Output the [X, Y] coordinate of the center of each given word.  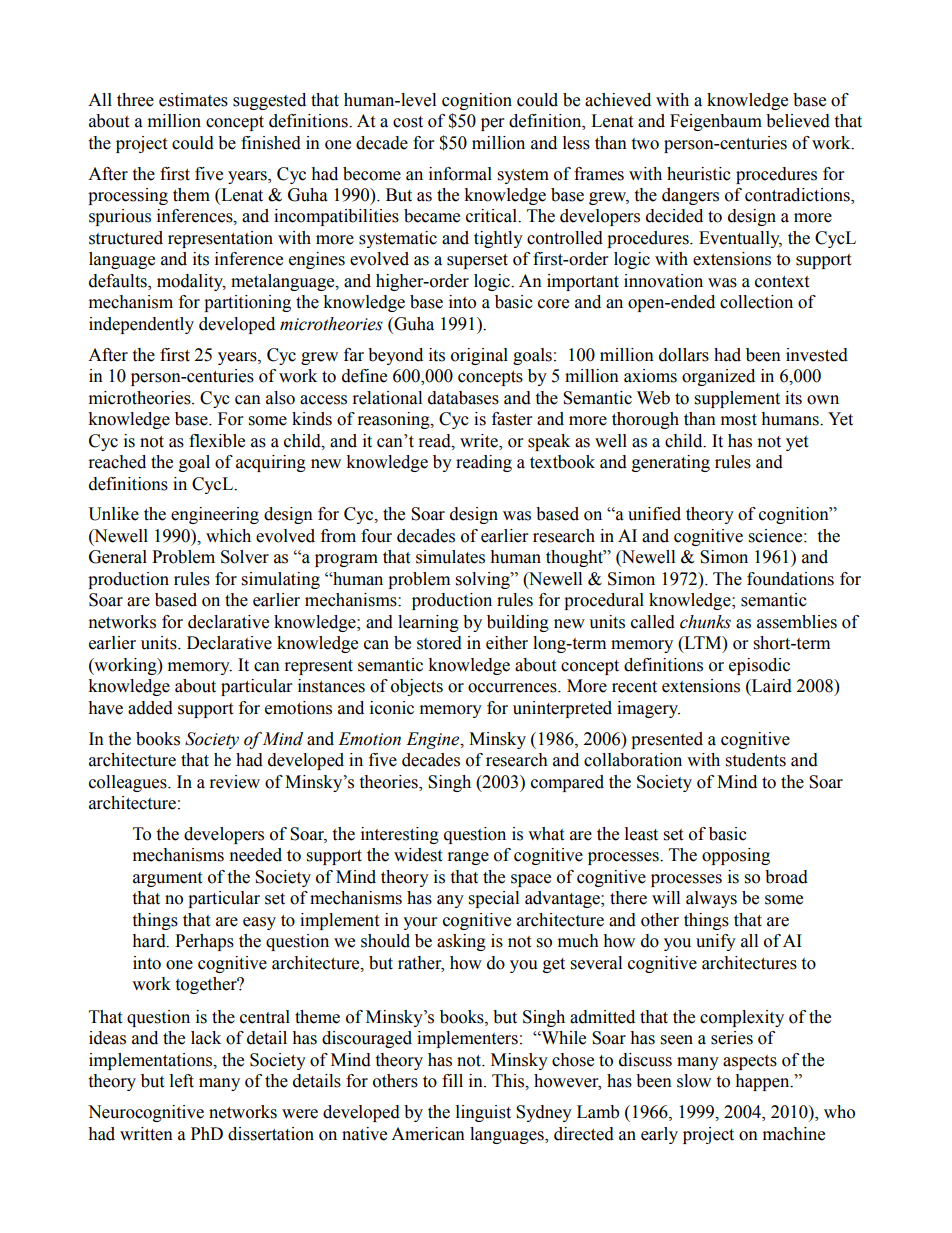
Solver [245, 557]
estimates [193, 100]
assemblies [797, 622]
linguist [483, 1113]
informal [460, 174]
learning [428, 623]
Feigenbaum [716, 122]
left [182, 1081]
